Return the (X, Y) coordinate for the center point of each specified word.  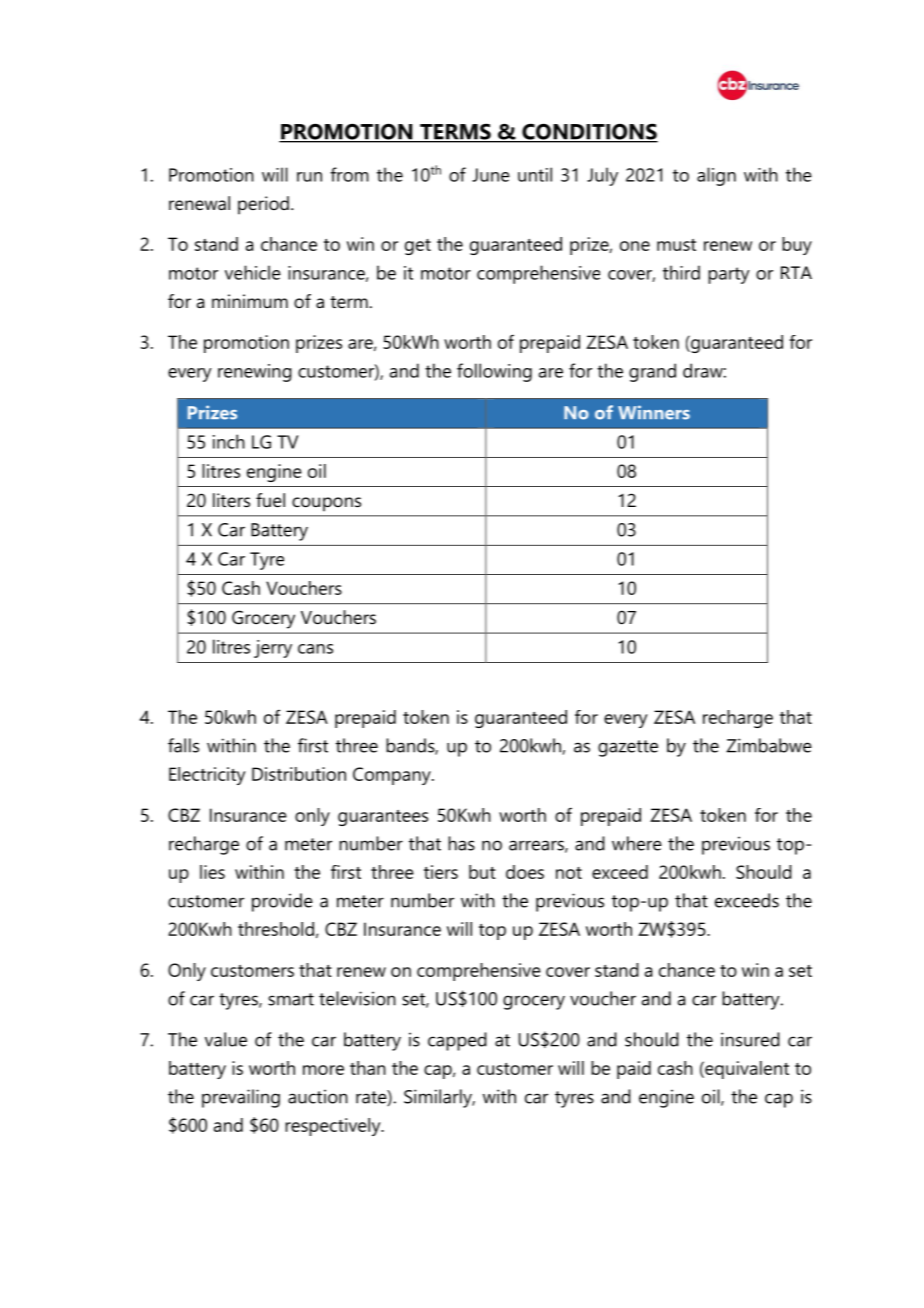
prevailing (241, 1098)
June (491, 175)
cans (315, 649)
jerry (273, 649)
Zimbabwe (769, 745)
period (263, 205)
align (716, 176)
